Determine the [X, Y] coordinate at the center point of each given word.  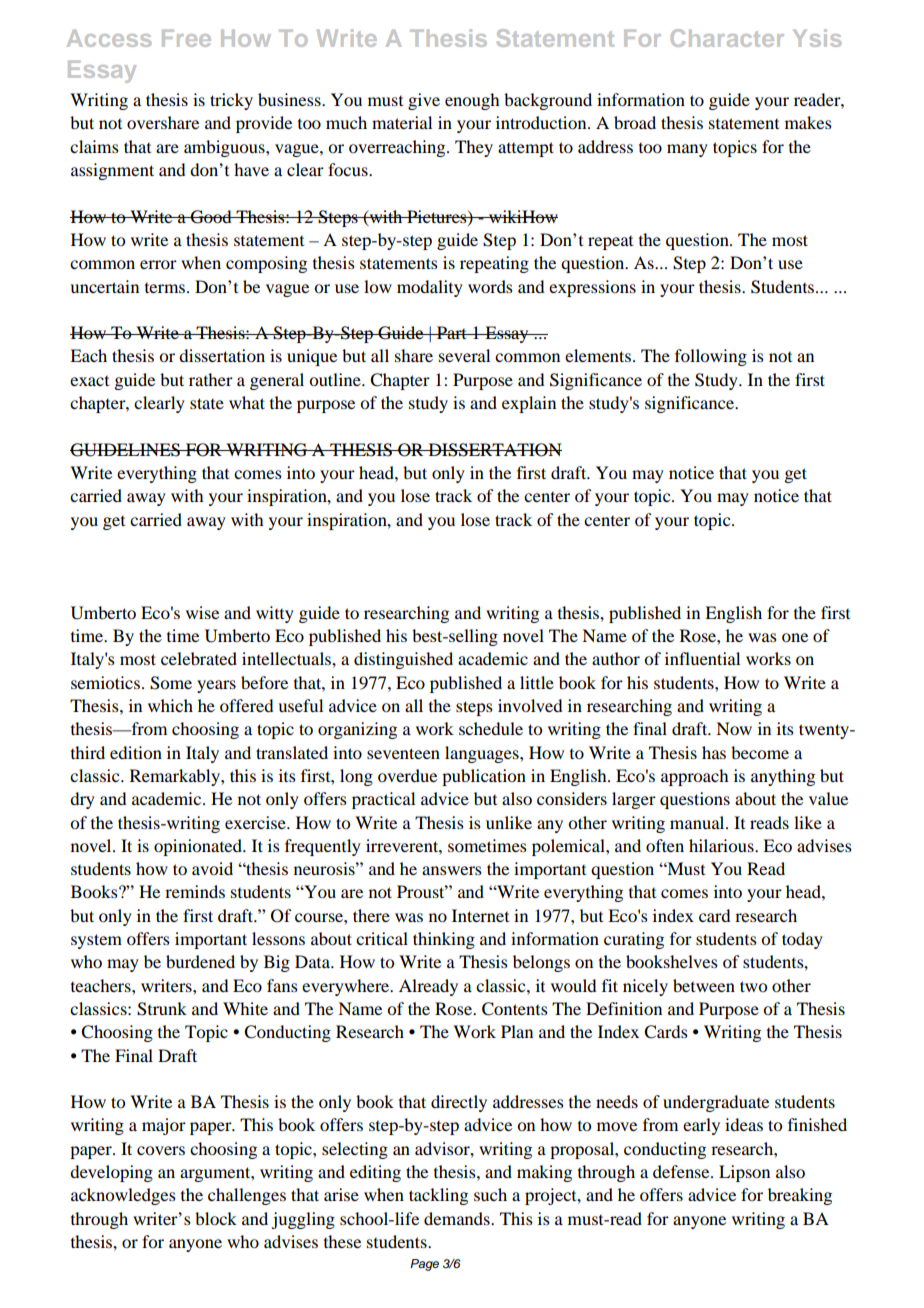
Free [186, 38]
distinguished [403, 660]
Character [727, 38]
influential [702, 658]
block [216, 1218]
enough [472, 101]
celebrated [199, 658]
